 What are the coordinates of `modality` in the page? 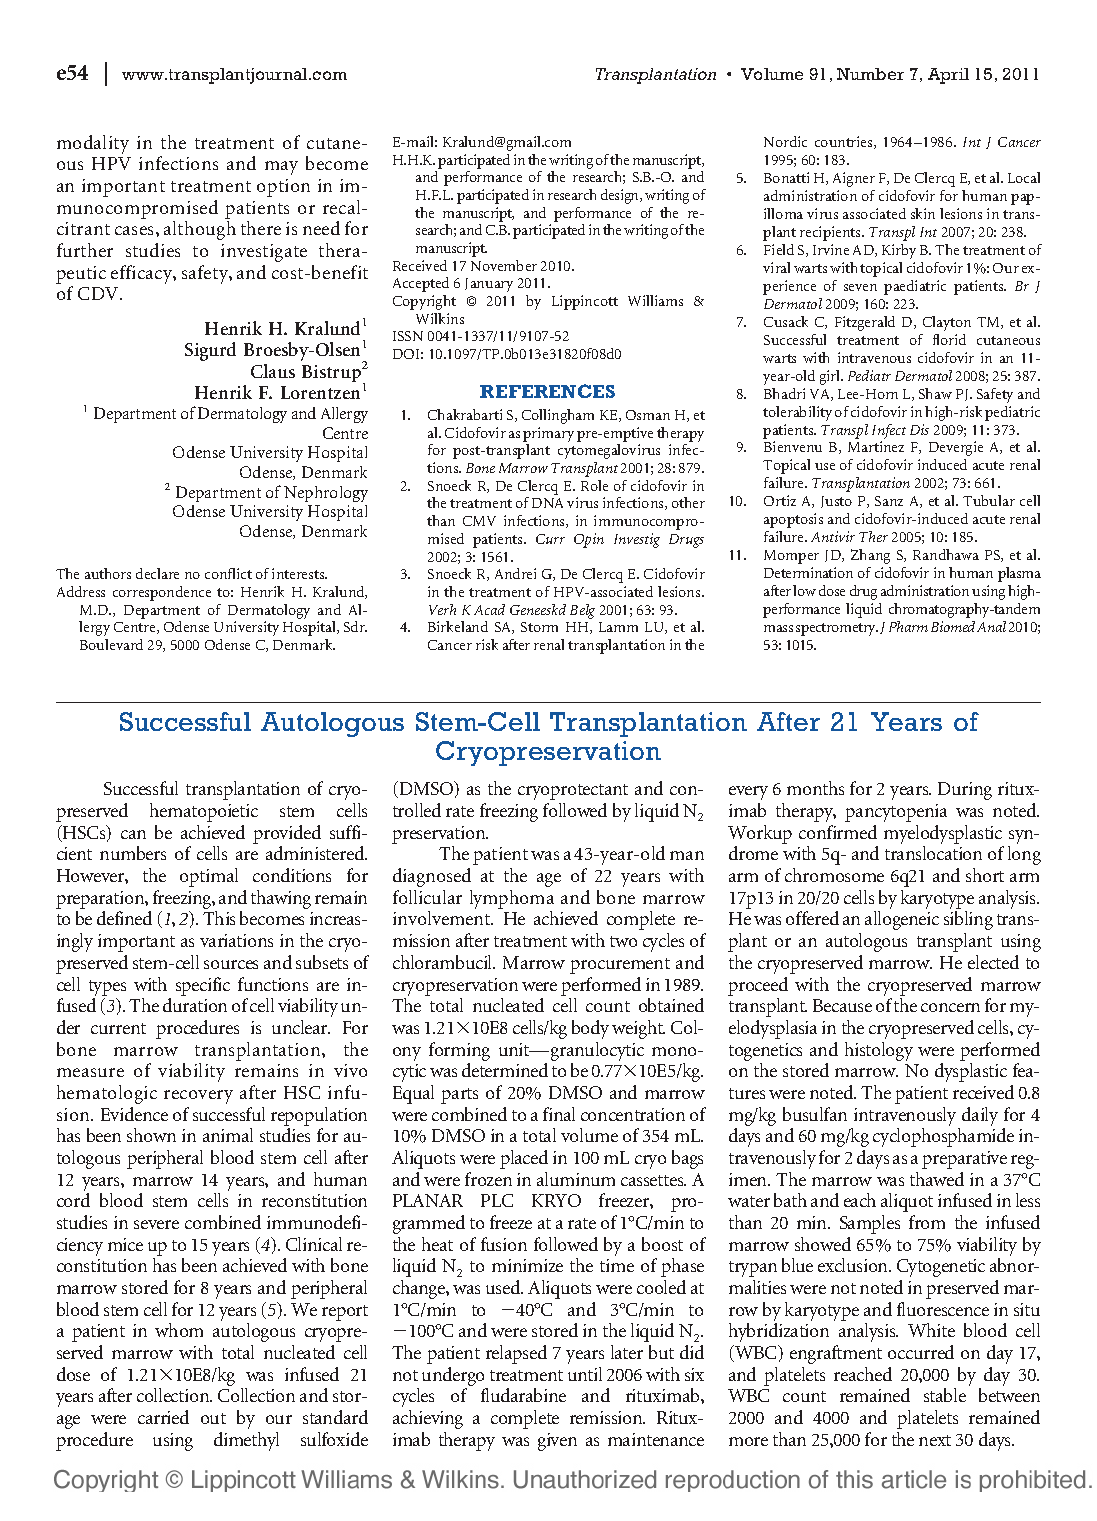 It's located at (93, 144).
